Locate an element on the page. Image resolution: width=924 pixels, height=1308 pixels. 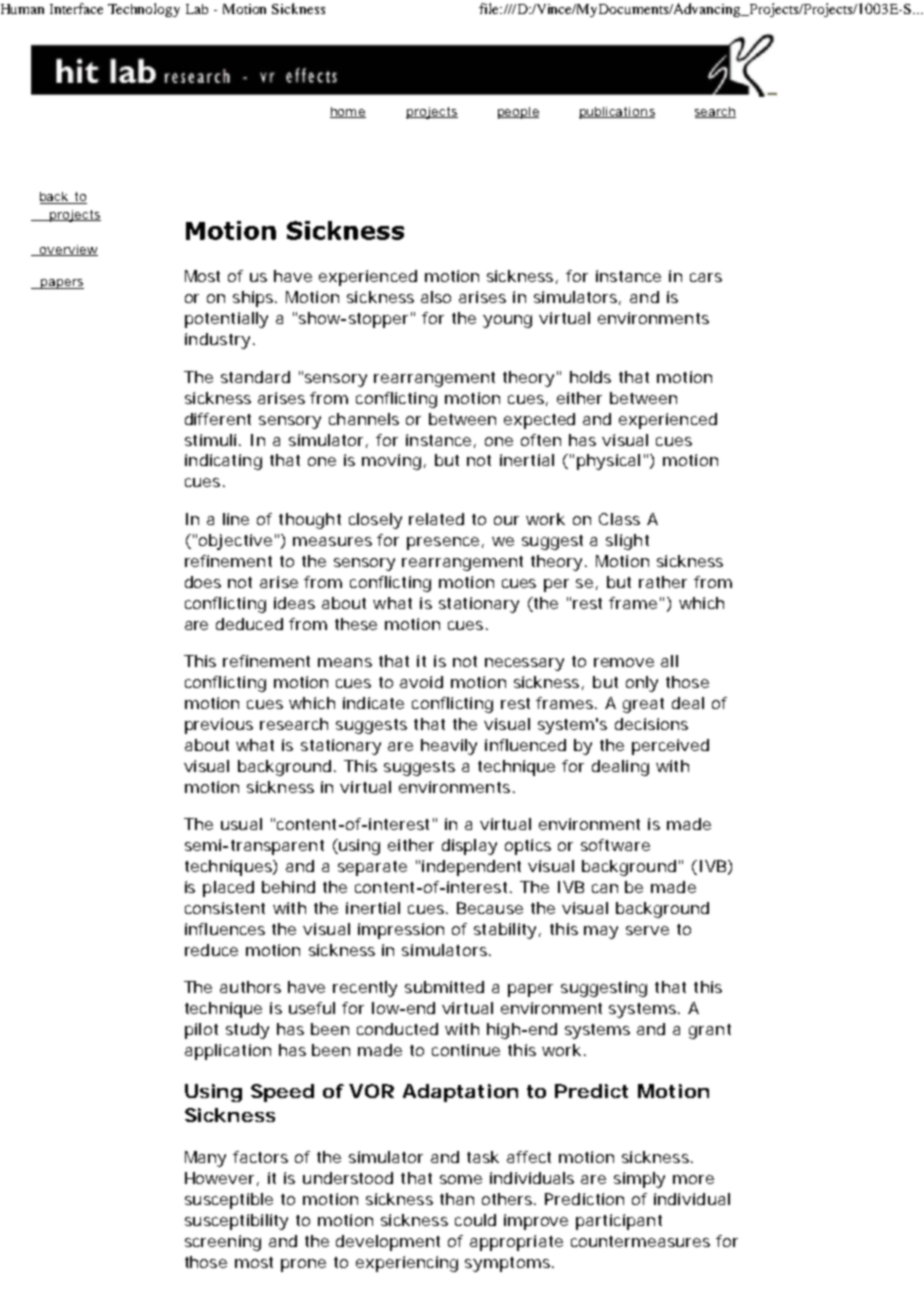
screening is located at coordinates (223, 1243).
